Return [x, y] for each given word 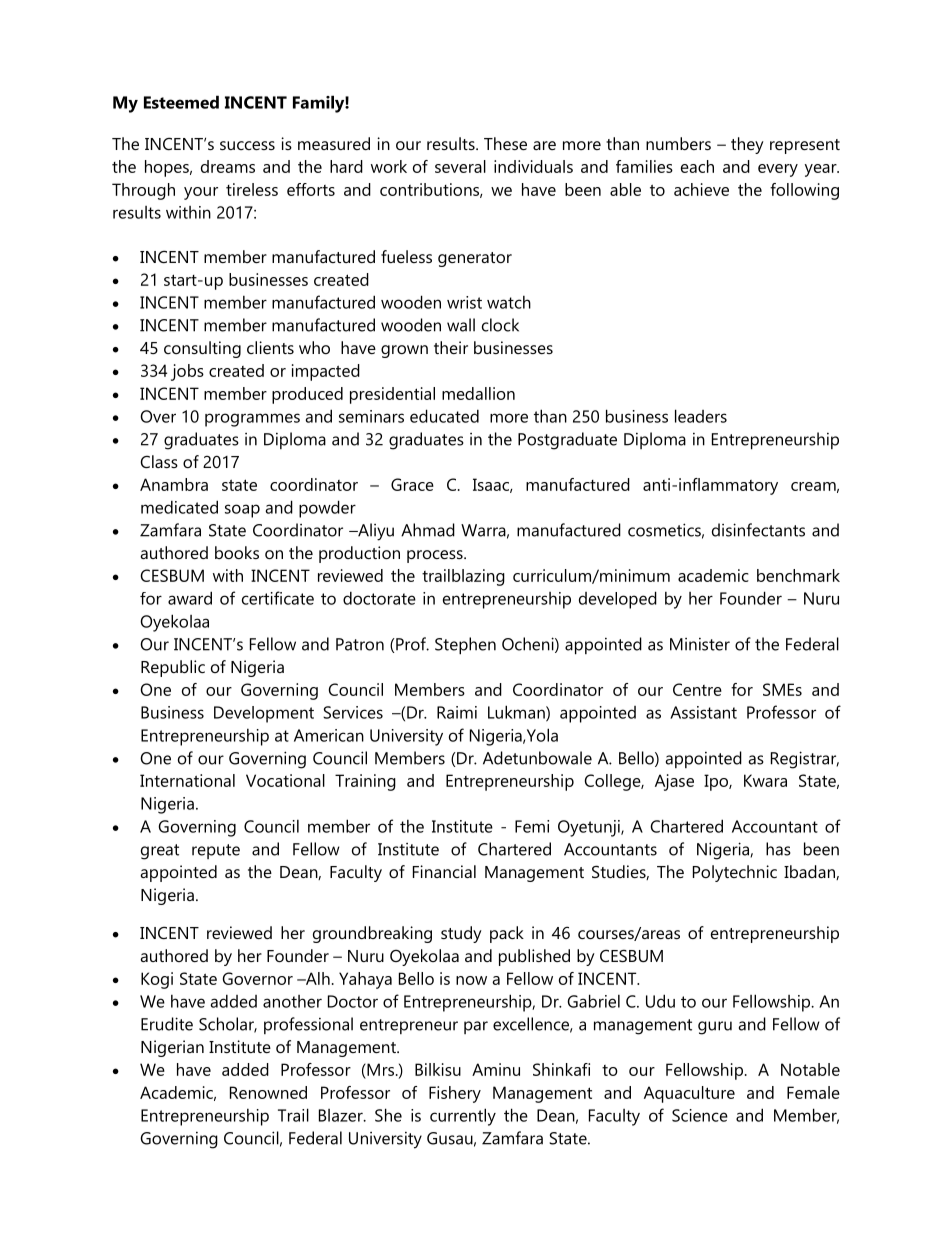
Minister [700, 644]
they [747, 145]
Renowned [268, 1092]
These [505, 143]
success [247, 145]
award [190, 598]
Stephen [465, 646]
